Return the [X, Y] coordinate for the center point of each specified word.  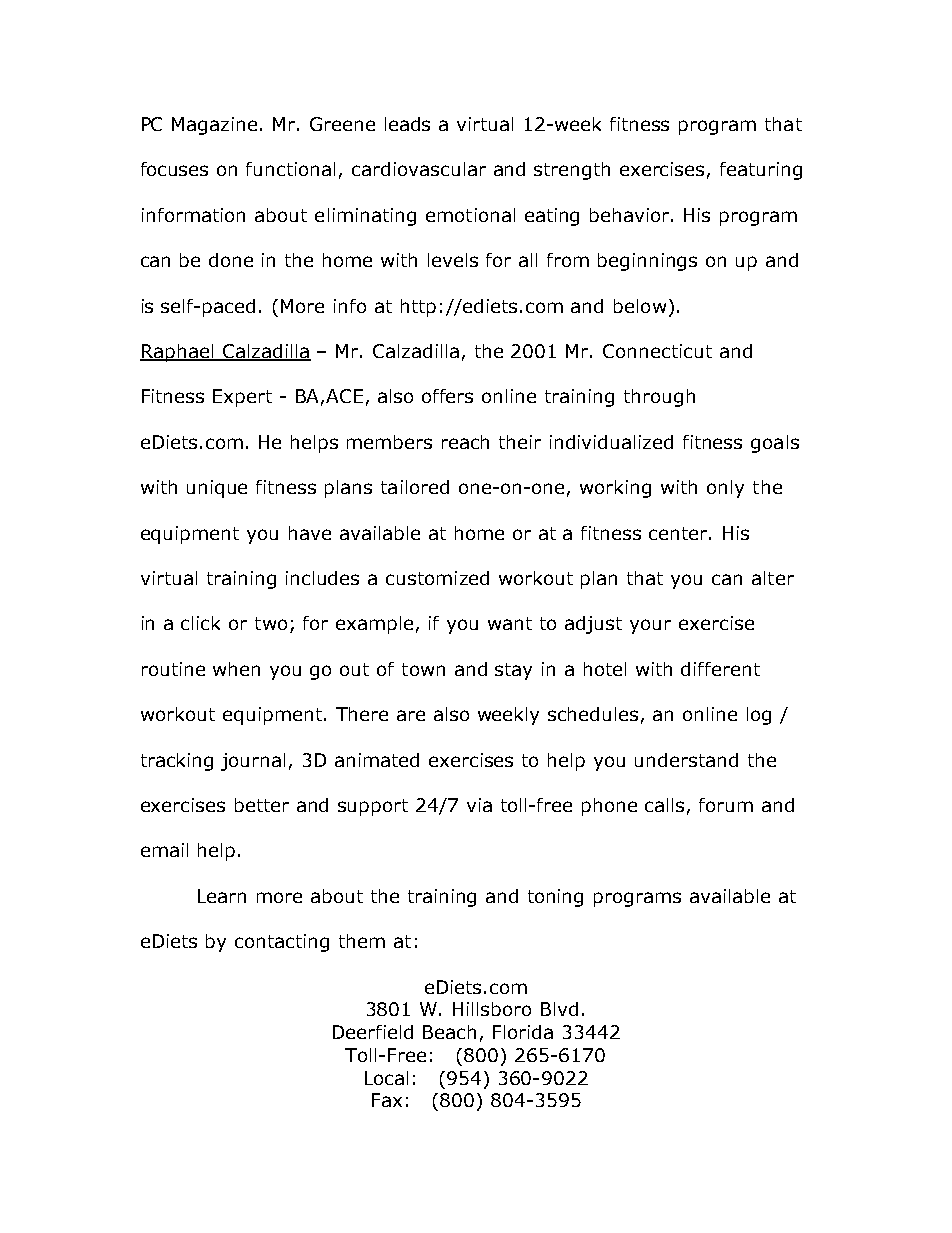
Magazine [214, 126]
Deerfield [373, 1032]
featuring [761, 171]
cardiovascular [419, 169]
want [510, 623]
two [271, 623]
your [650, 626]
